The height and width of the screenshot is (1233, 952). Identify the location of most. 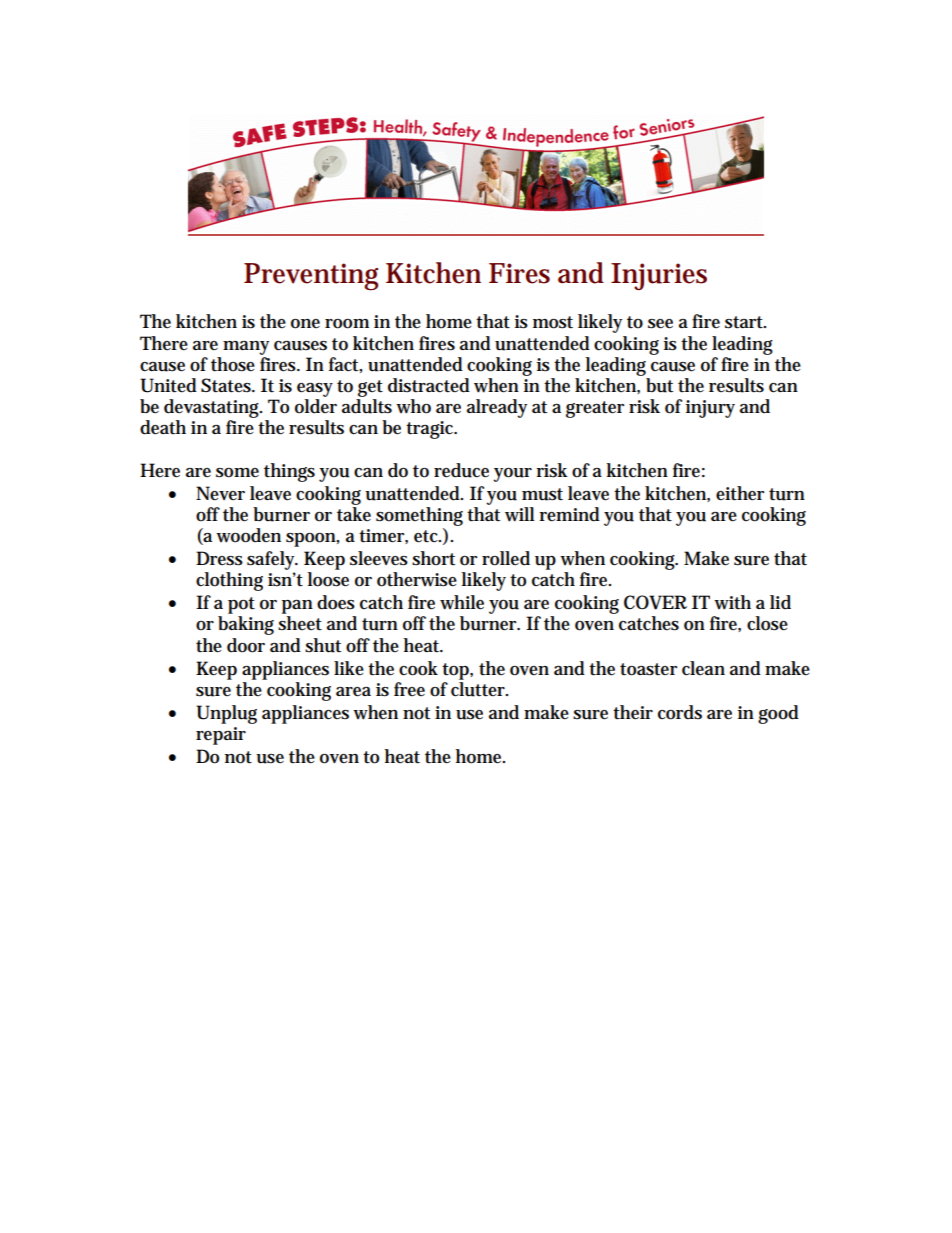
(553, 322).
